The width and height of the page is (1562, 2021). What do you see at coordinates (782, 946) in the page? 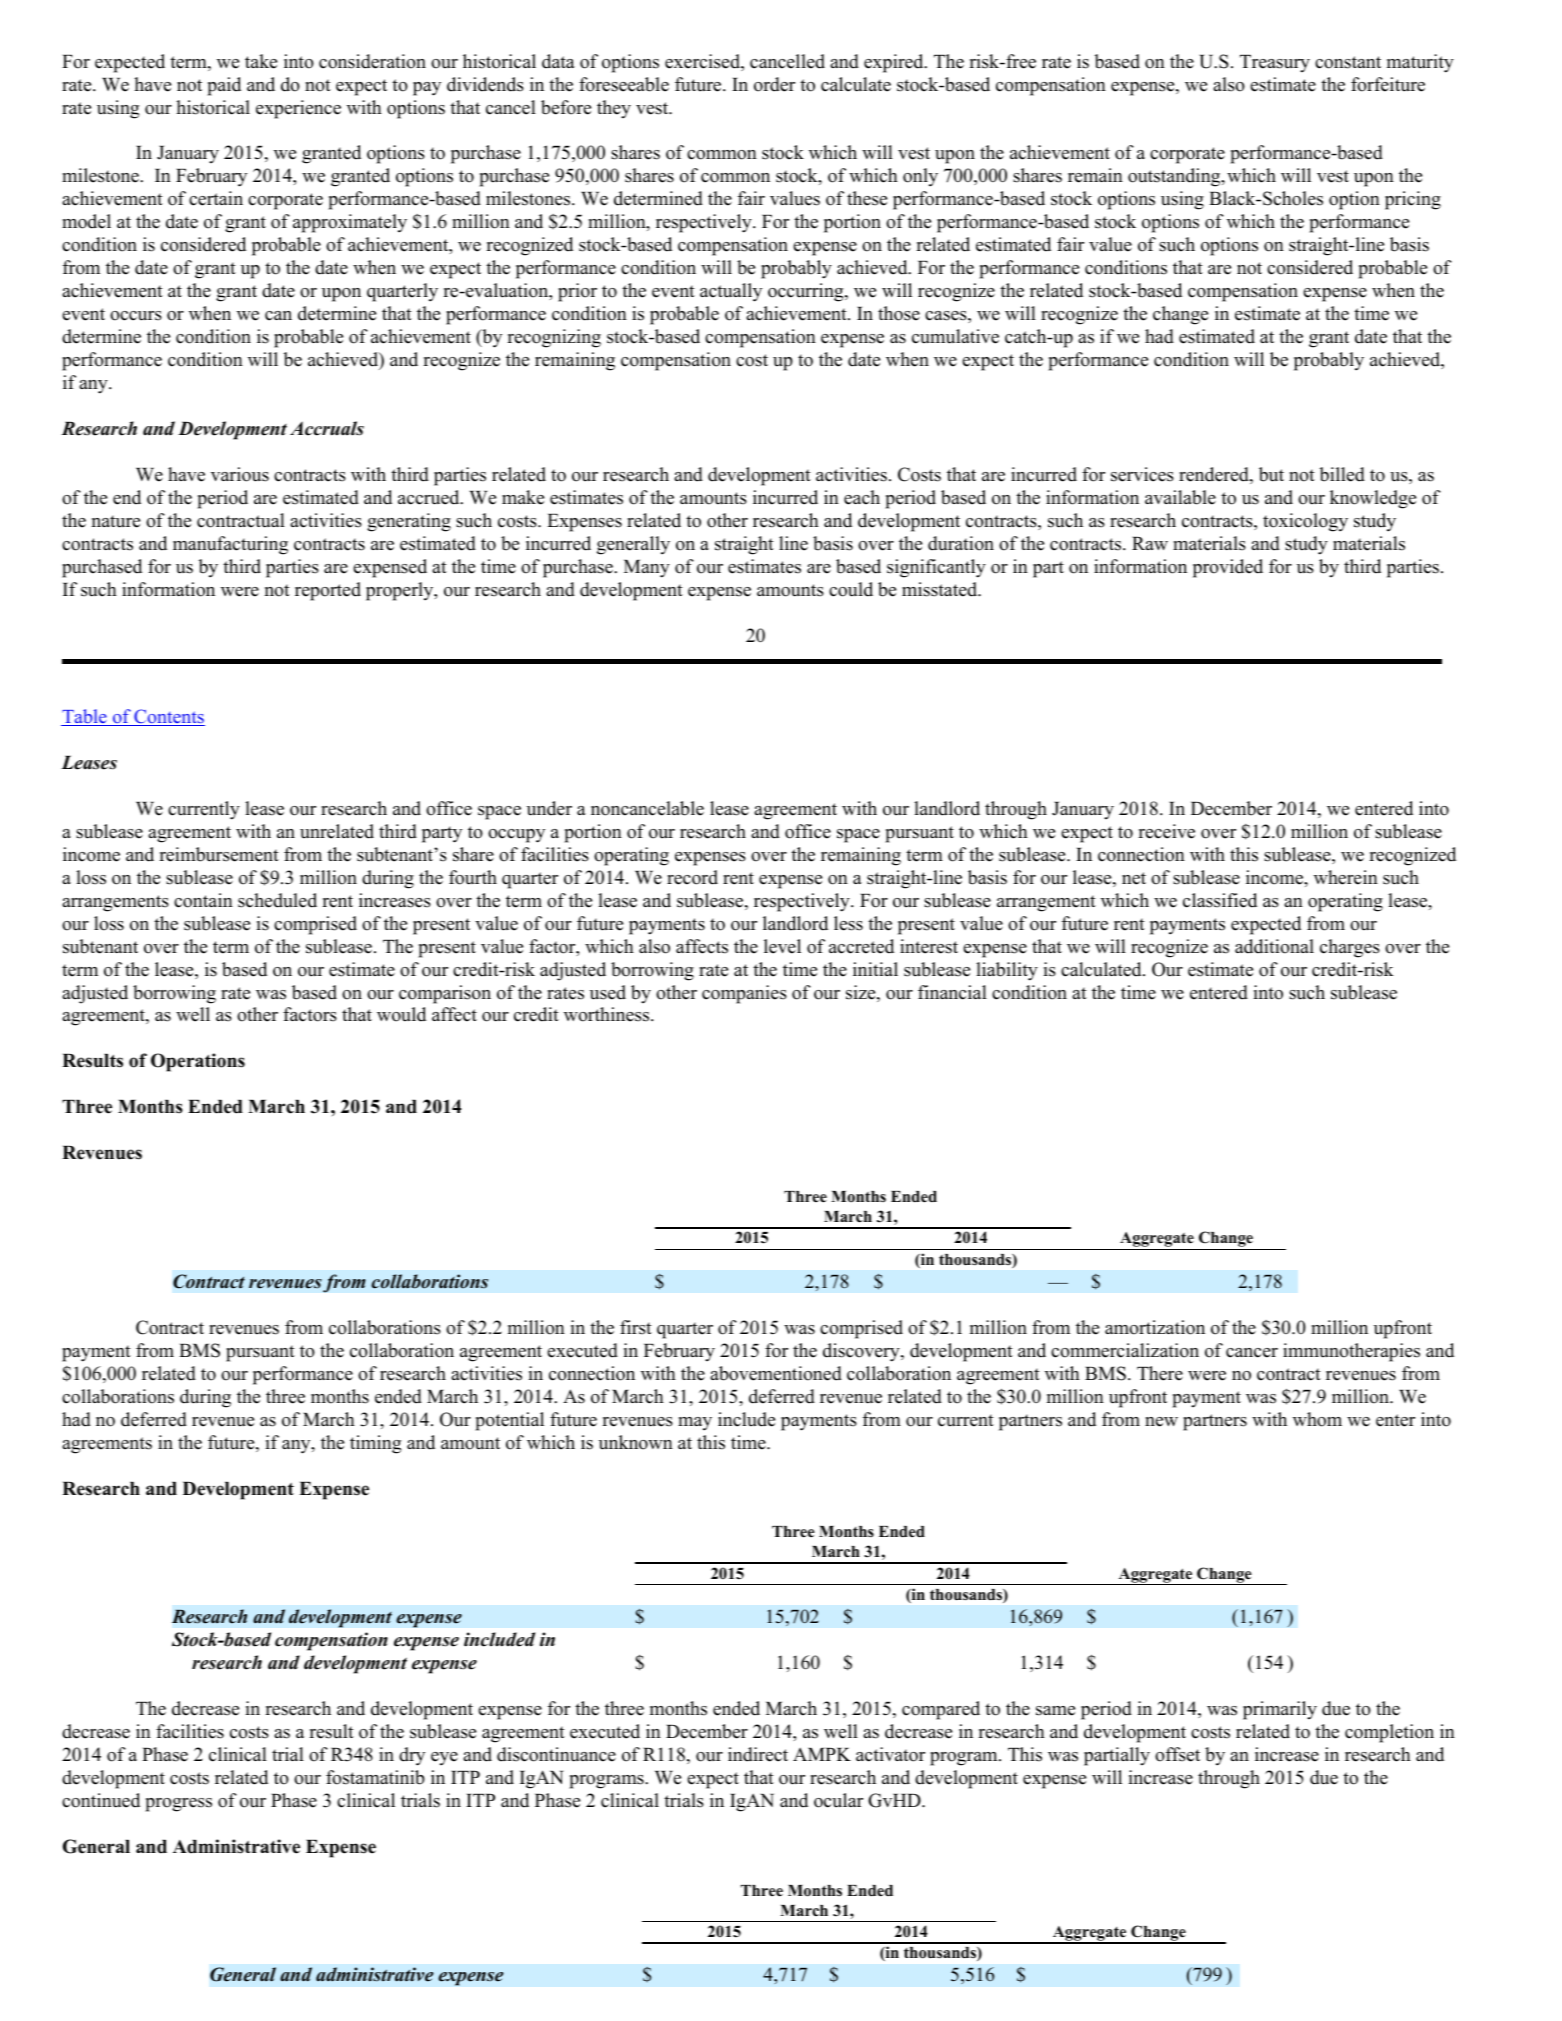
I see `level` at bounding box center [782, 946].
